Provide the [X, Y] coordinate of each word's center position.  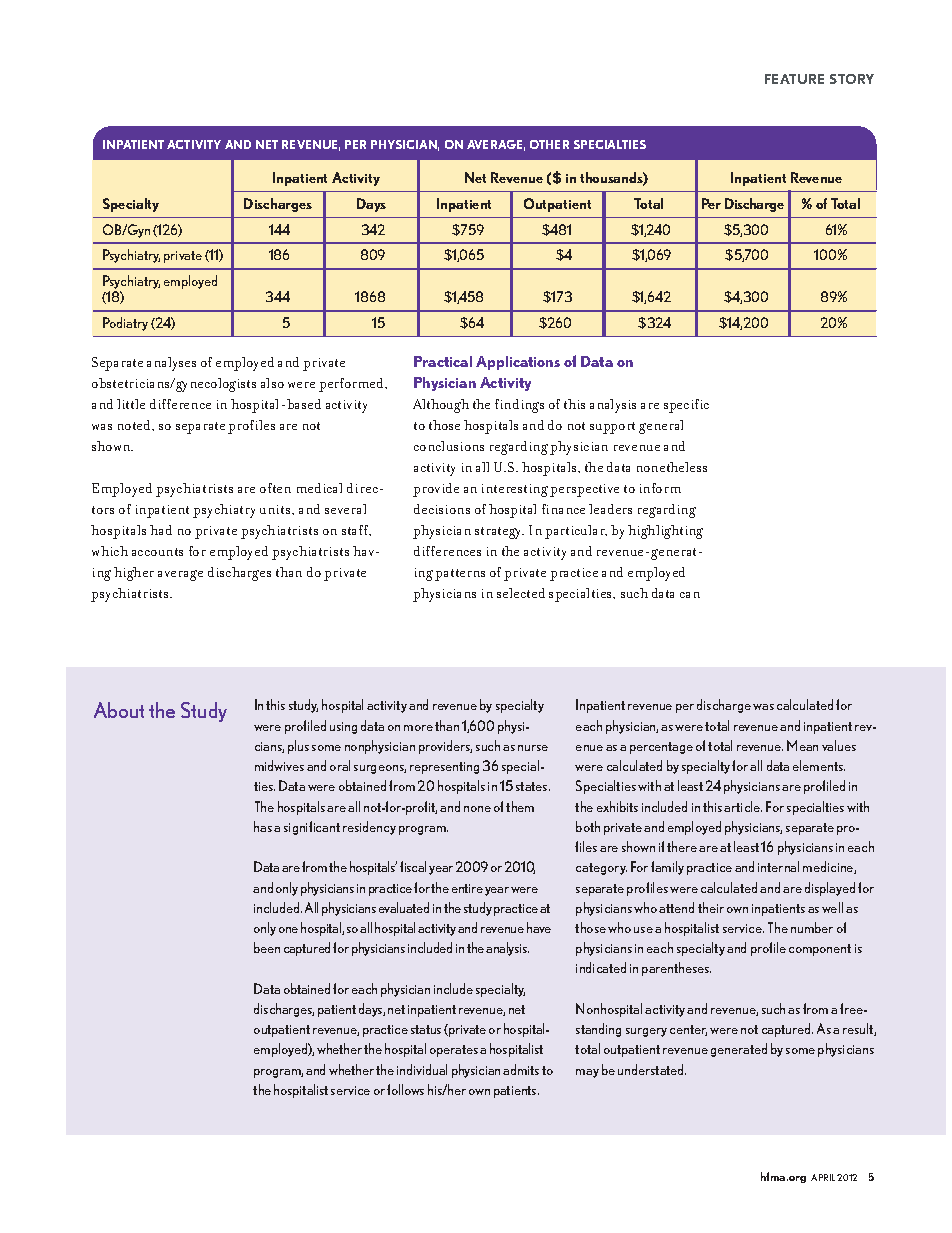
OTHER [549, 144]
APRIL [823, 1177]
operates [454, 1051]
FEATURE [794, 79]
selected [521, 593]
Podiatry [125, 324]
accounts [157, 552]
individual [422, 1069]
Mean [802, 745]
